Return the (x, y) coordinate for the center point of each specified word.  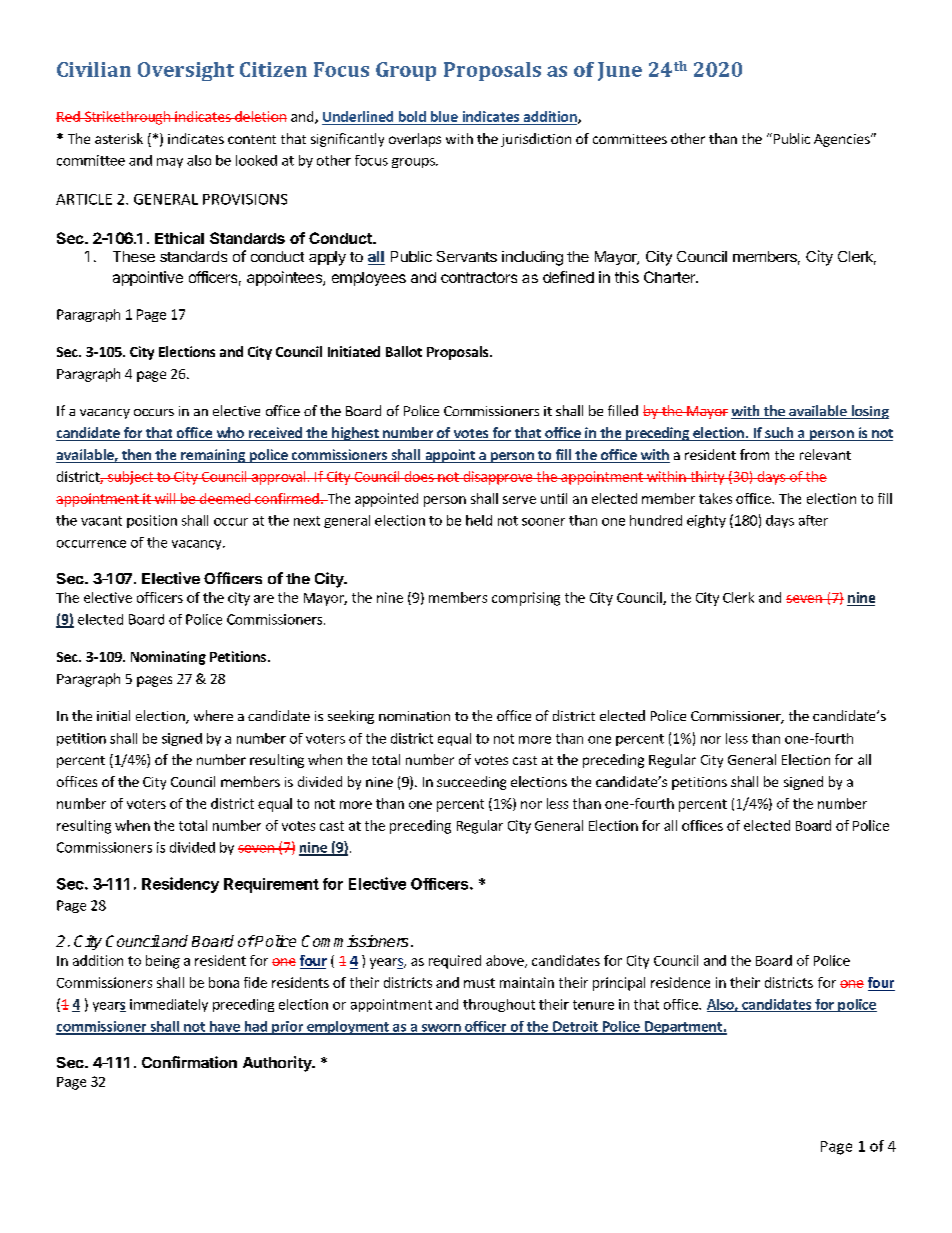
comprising (526, 599)
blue (444, 116)
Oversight (186, 71)
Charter (670, 277)
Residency (180, 885)
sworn (441, 1029)
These (134, 256)
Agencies (843, 140)
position (152, 521)
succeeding (471, 783)
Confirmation (189, 1062)
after (813, 520)
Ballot (404, 351)
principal (619, 984)
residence (680, 982)
